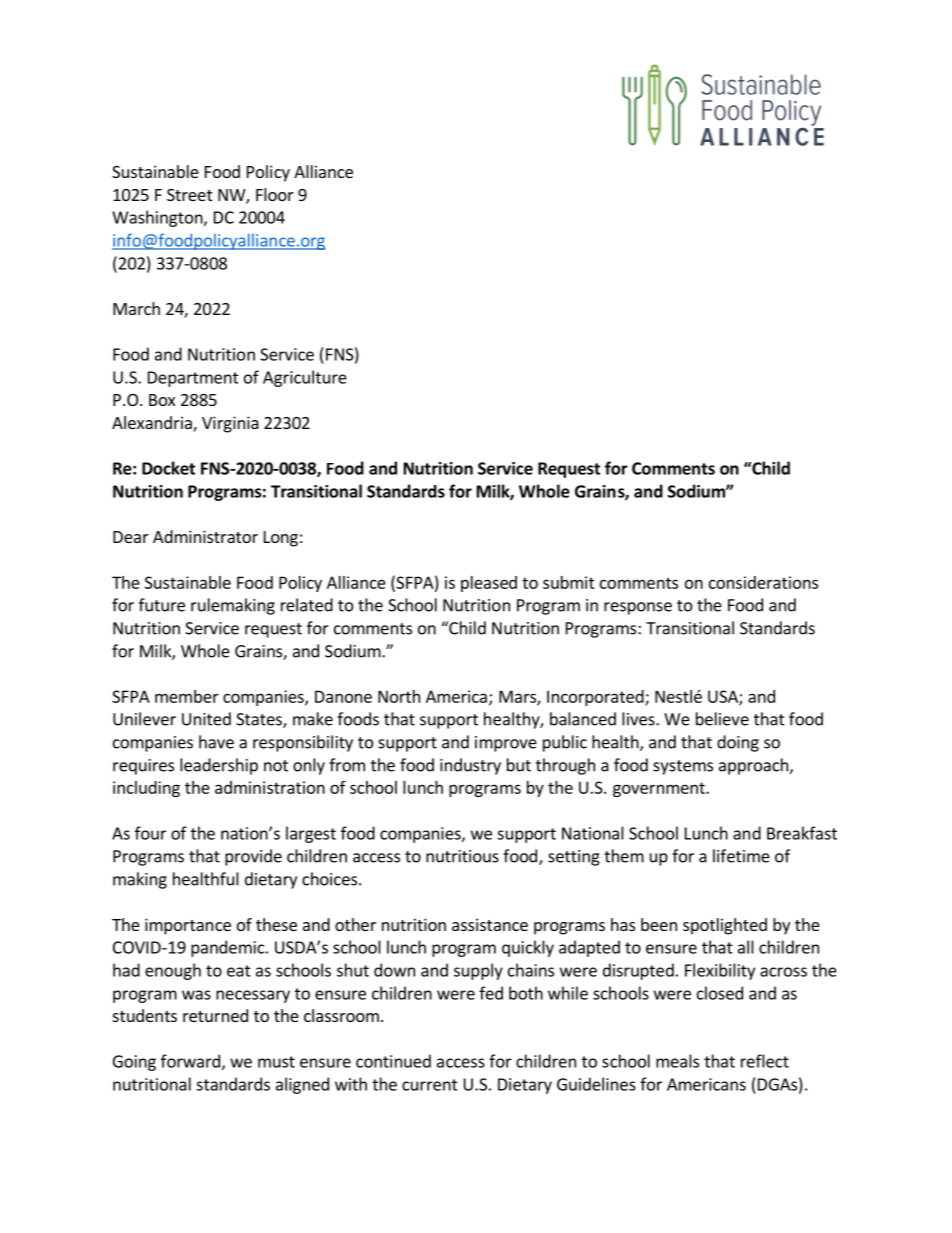 This page has height=1233, width=952. I want to click on future, so click(162, 605).
